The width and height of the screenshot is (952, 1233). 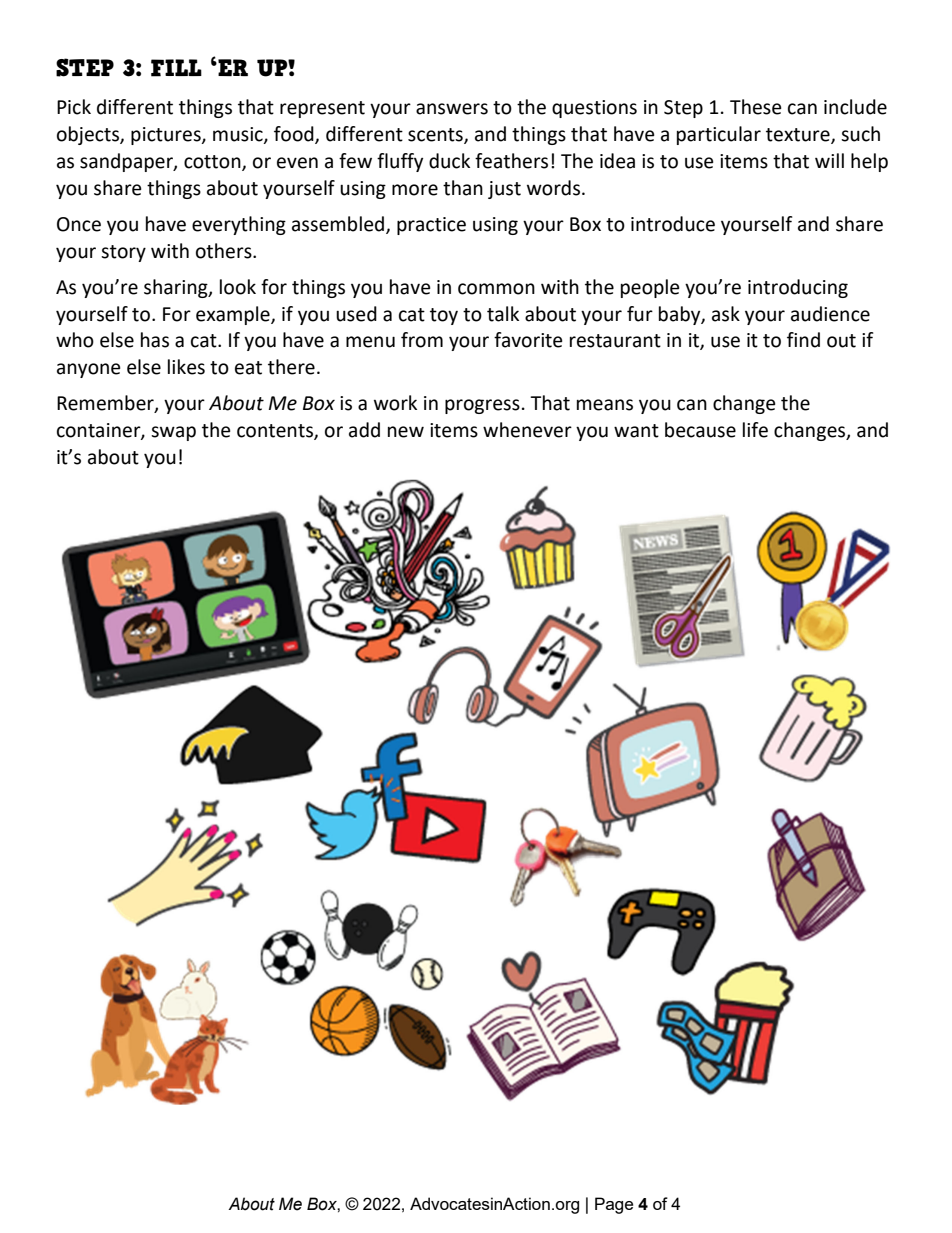 What do you see at coordinates (614, 1205) in the screenshot?
I see `Page` at bounding box center [614, 1205].
